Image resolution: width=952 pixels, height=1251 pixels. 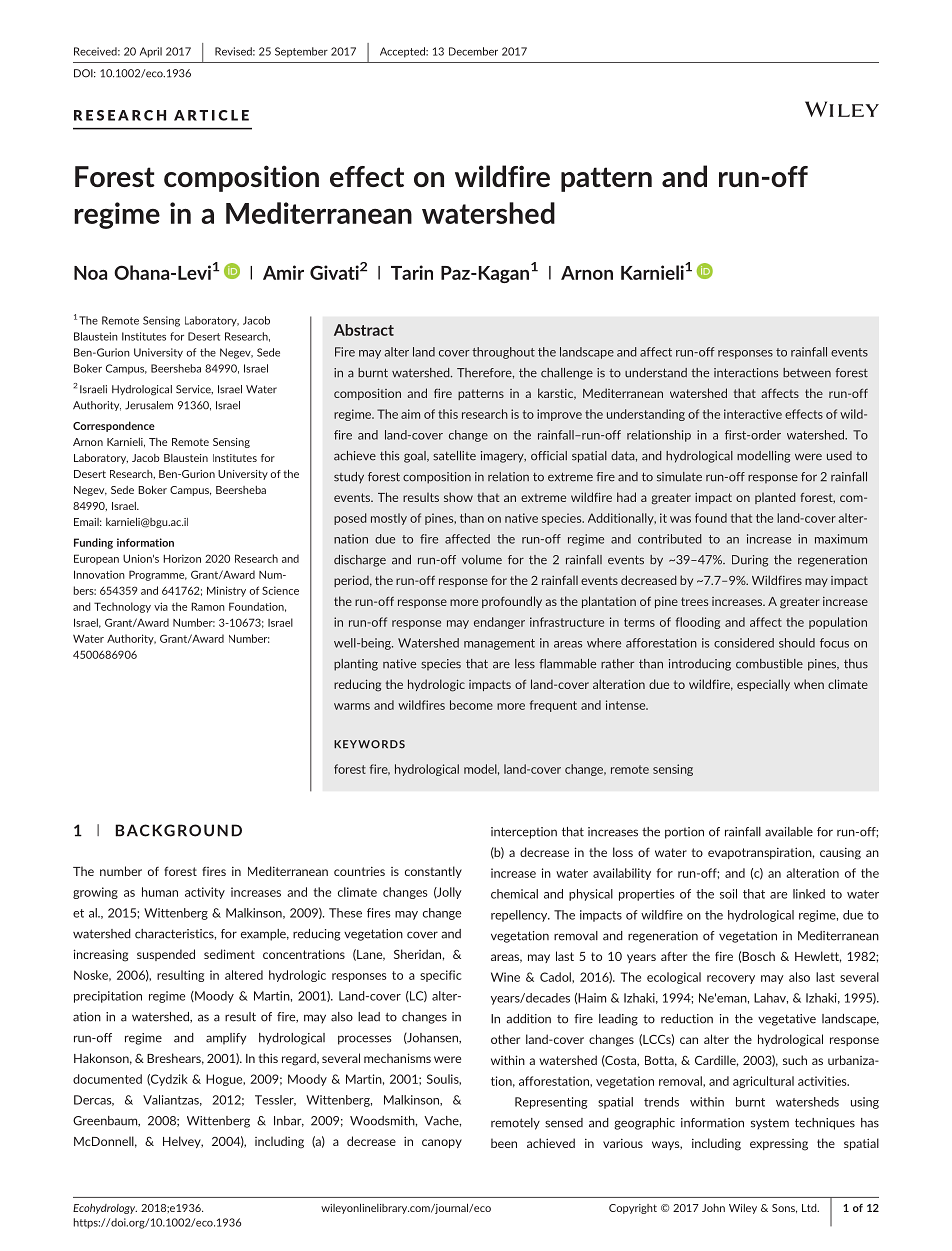 What do you see at coordinates (106, 1121) in the screenshot?
I see `Greenbaum` at bounding box center [106, 1121].
